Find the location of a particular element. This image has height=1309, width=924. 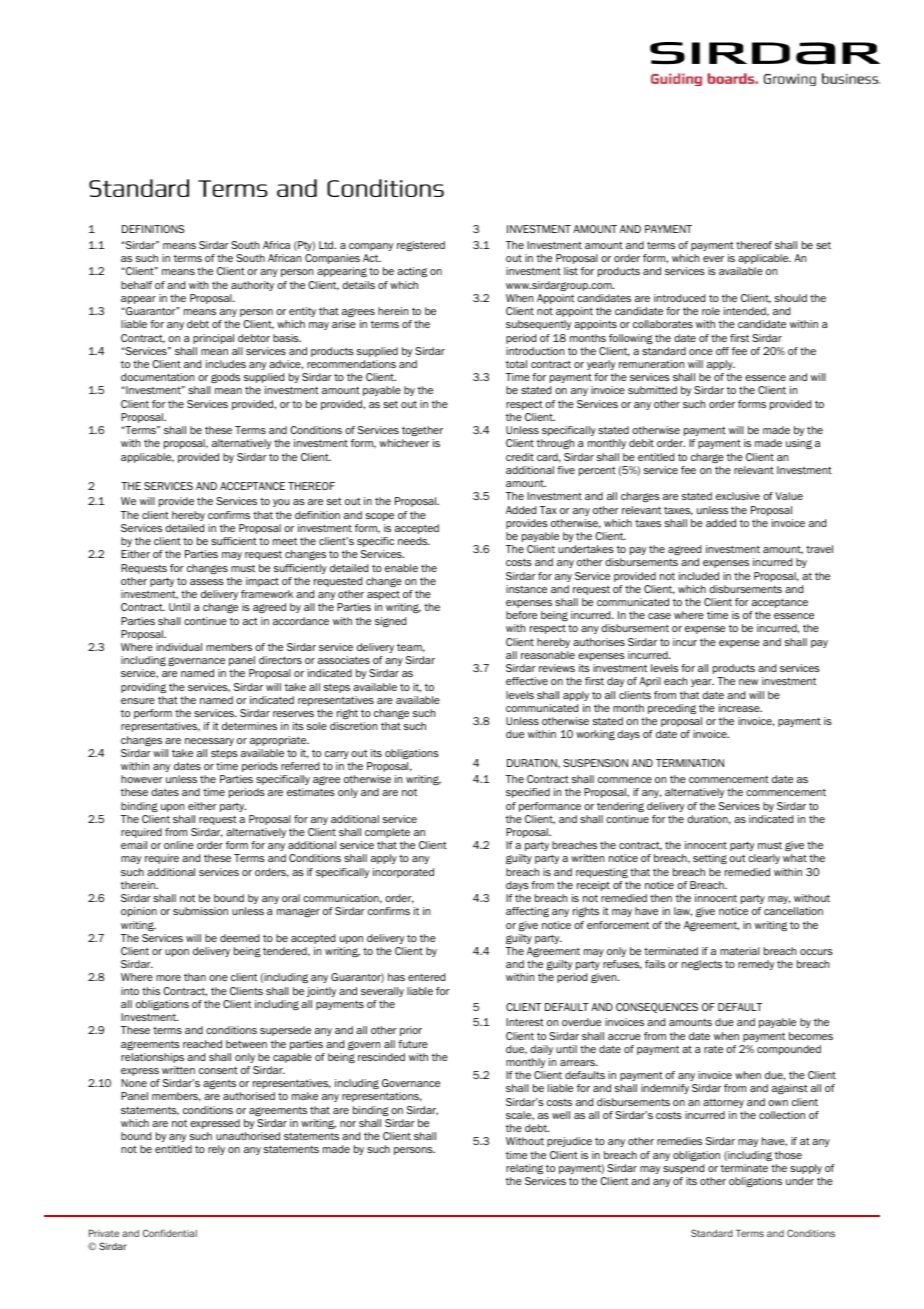

acting is located at coordinates (412, 272).
